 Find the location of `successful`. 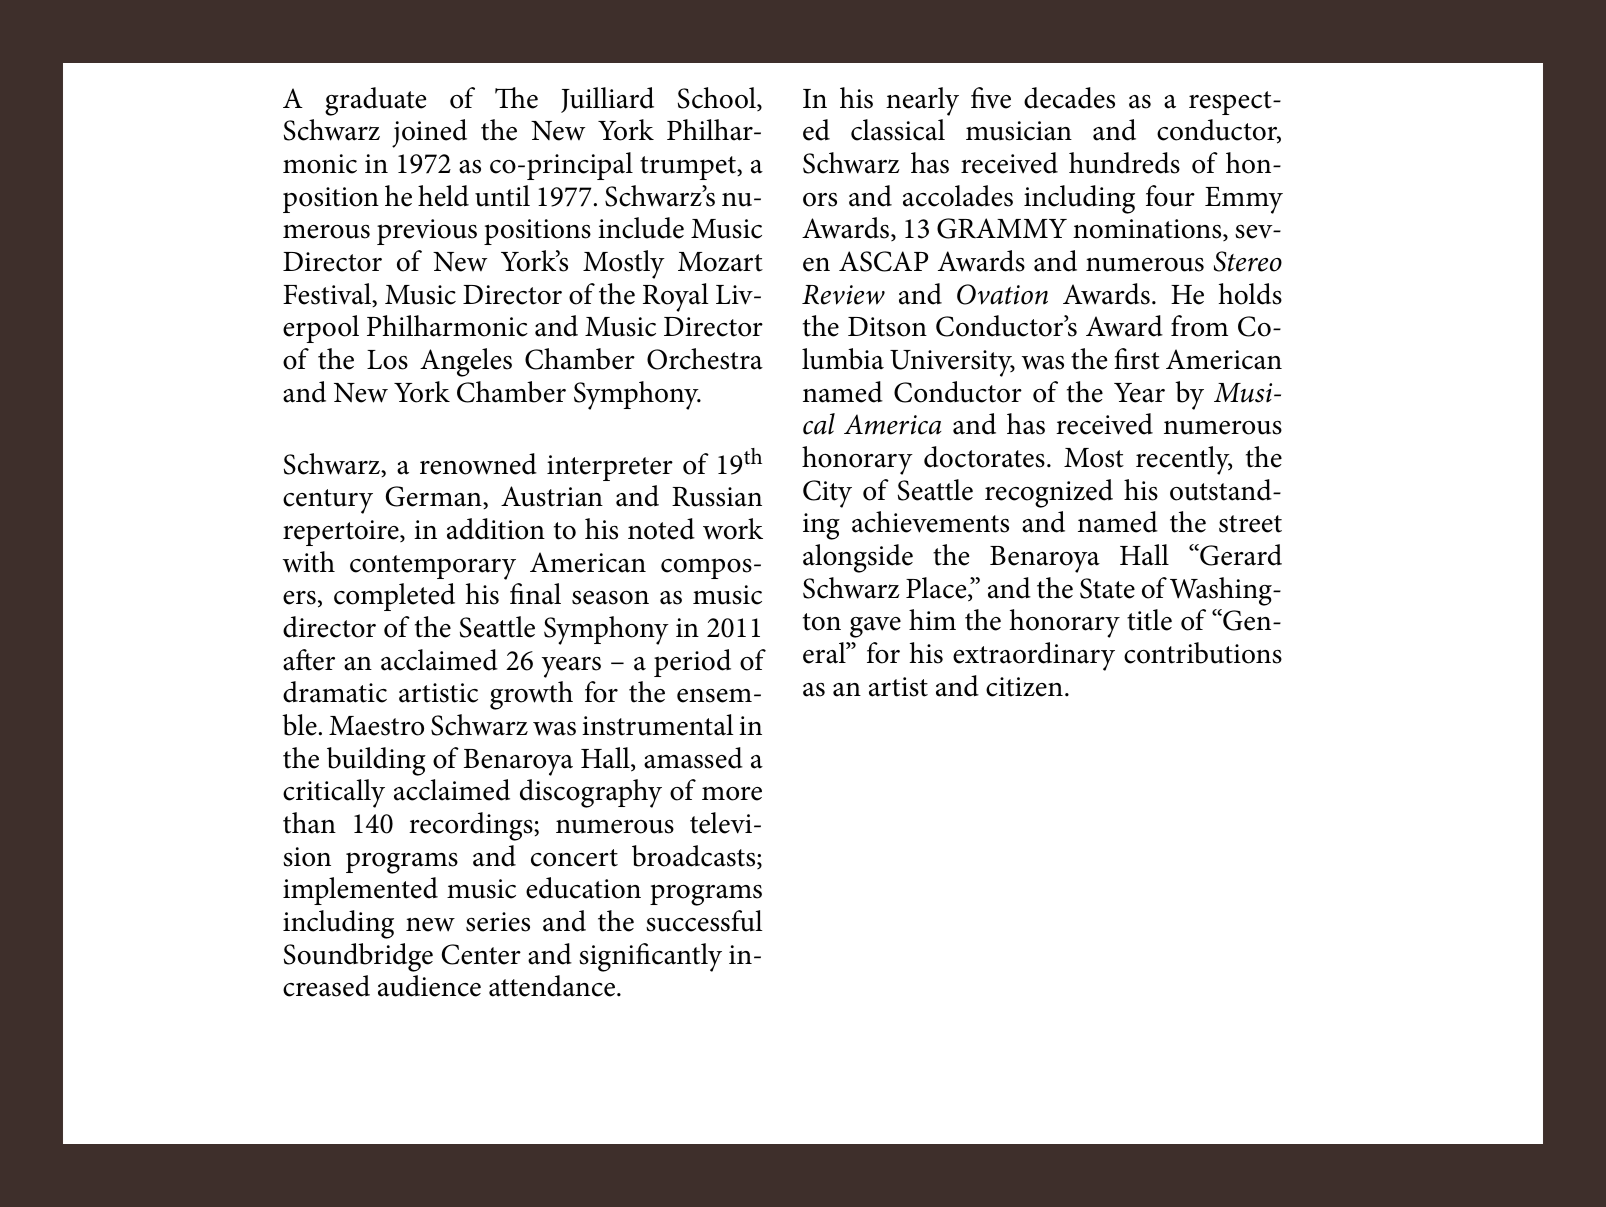

successful is located at coordinates (704, 921).
